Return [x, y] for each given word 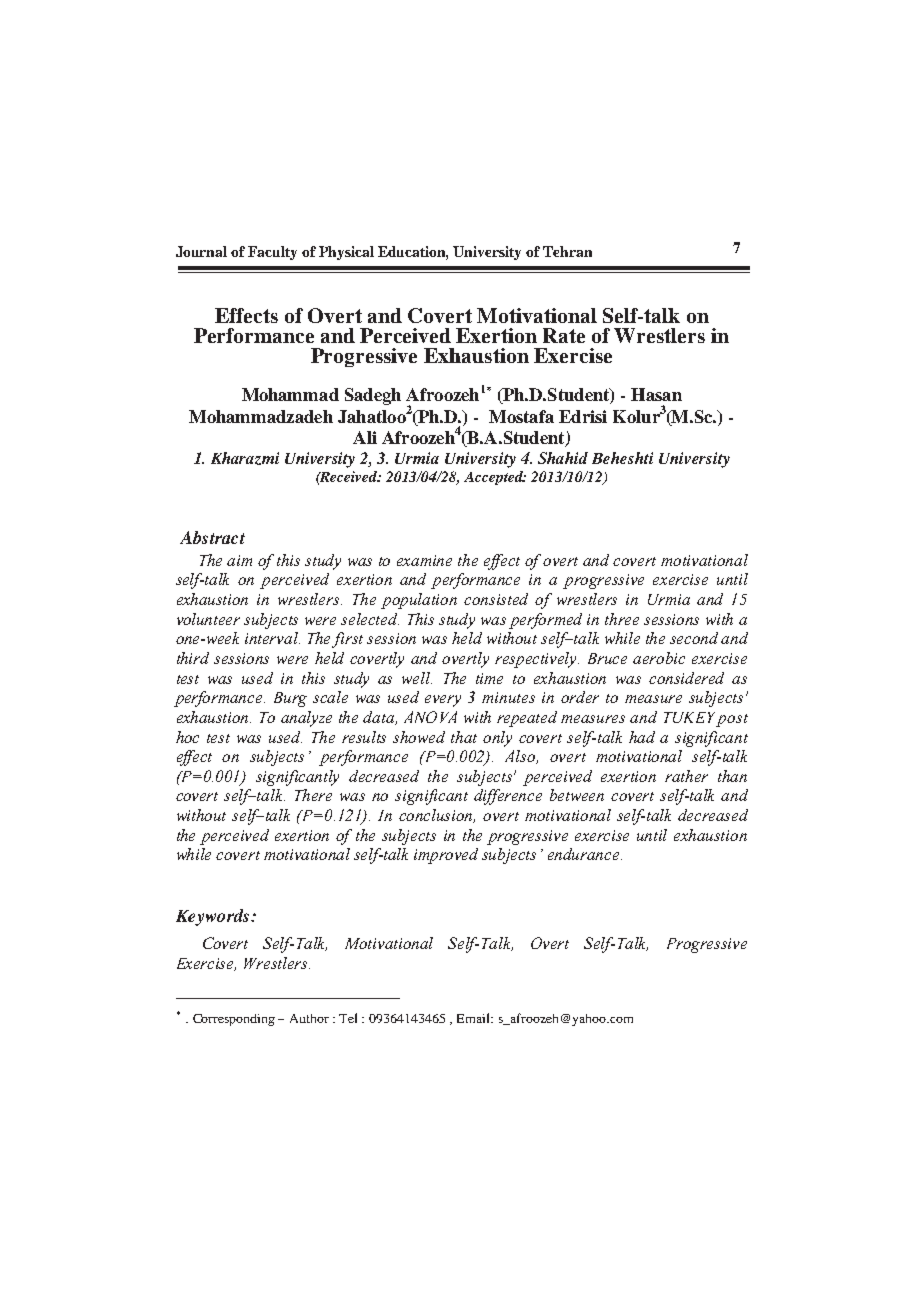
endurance [585, 854]
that [464, 737]
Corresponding [234, 1020]
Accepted [495, 478]
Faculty [272, 253]
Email [475, 1018]
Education [413, 252]
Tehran [567, 251]
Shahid [563, 458]
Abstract [212, 537]
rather [686, 776]
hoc [187, 737]
